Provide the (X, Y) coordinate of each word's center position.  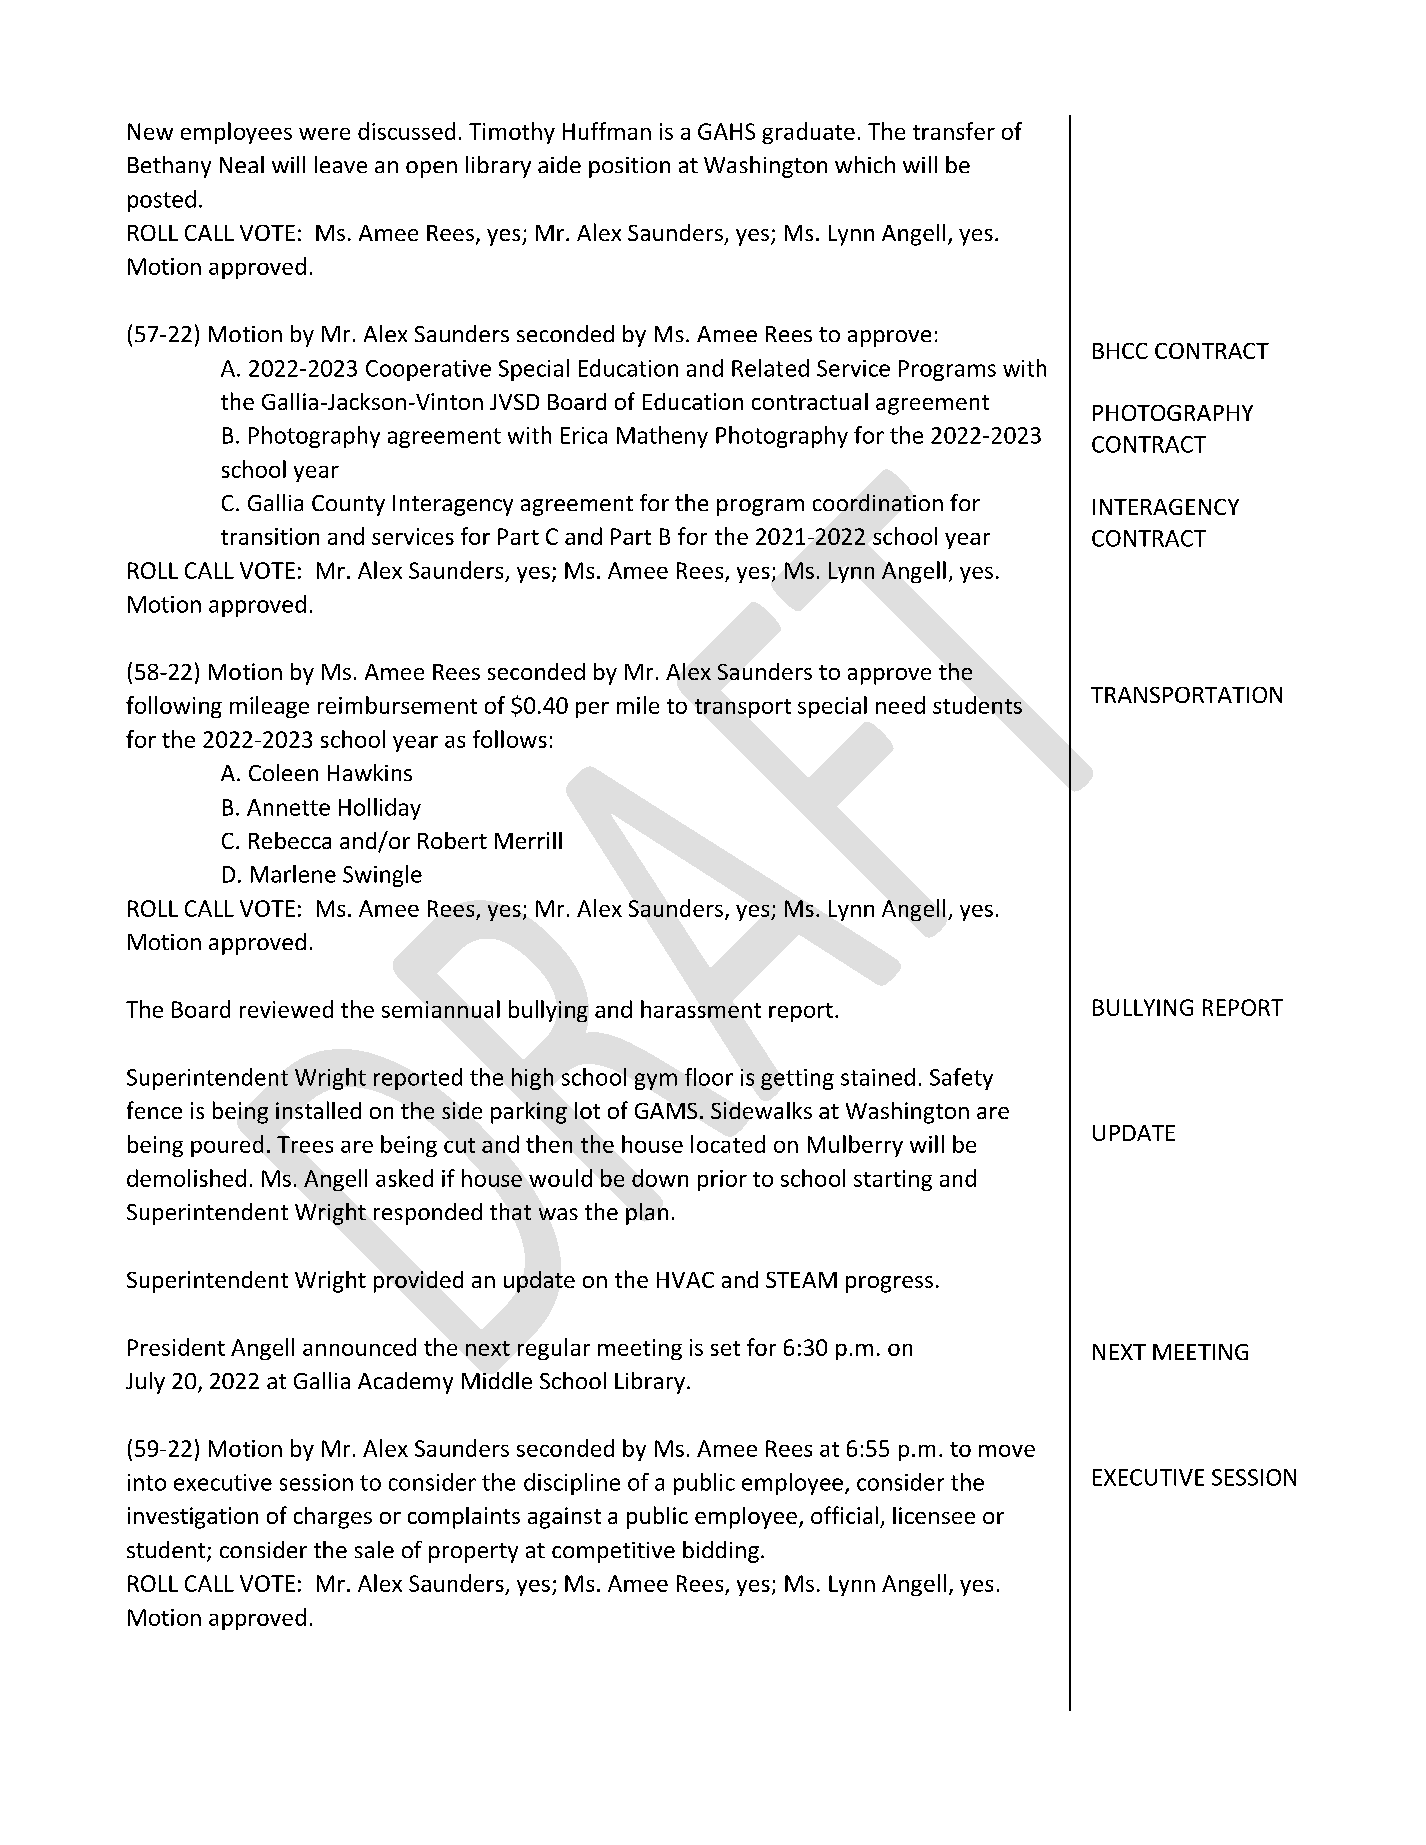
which (865, 164)
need (900, 705)
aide (559, 164)
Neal (242, 164)
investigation (193, 1518)
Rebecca (290, 840)
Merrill (528, 840)
